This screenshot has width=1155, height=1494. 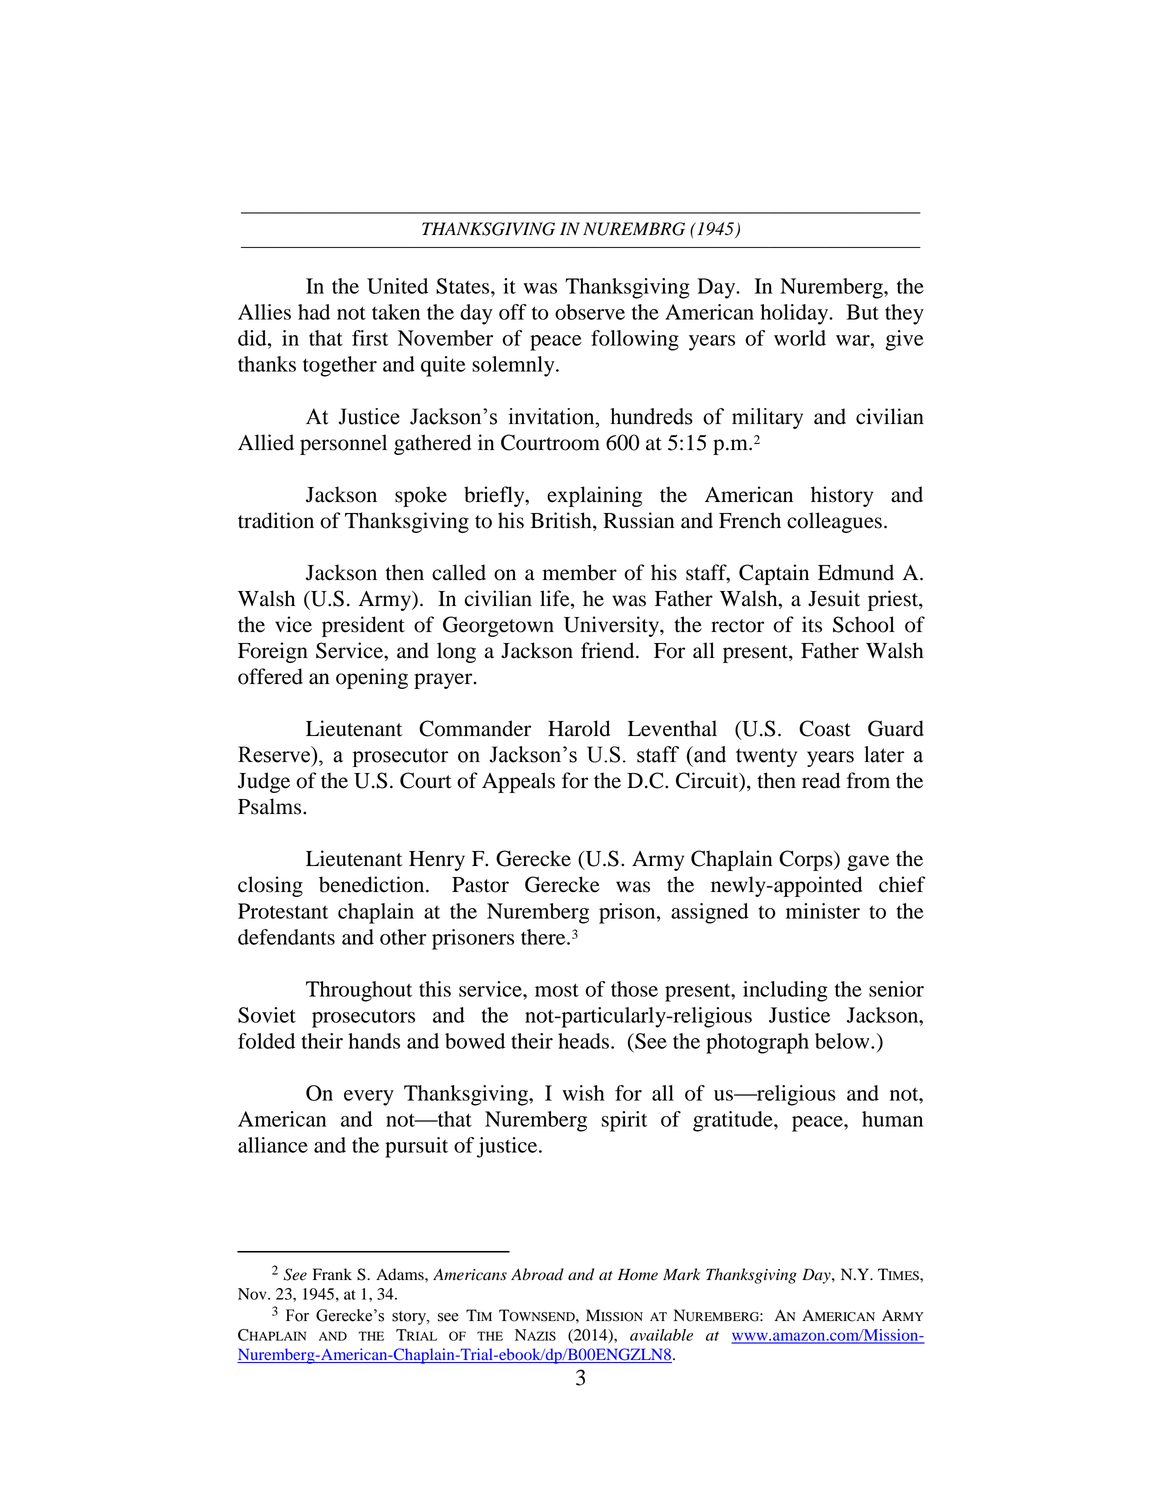 What do you see at coordinates (795, 314) in the screenshot?
I see `holiday` at bounding box center [795, 314].
